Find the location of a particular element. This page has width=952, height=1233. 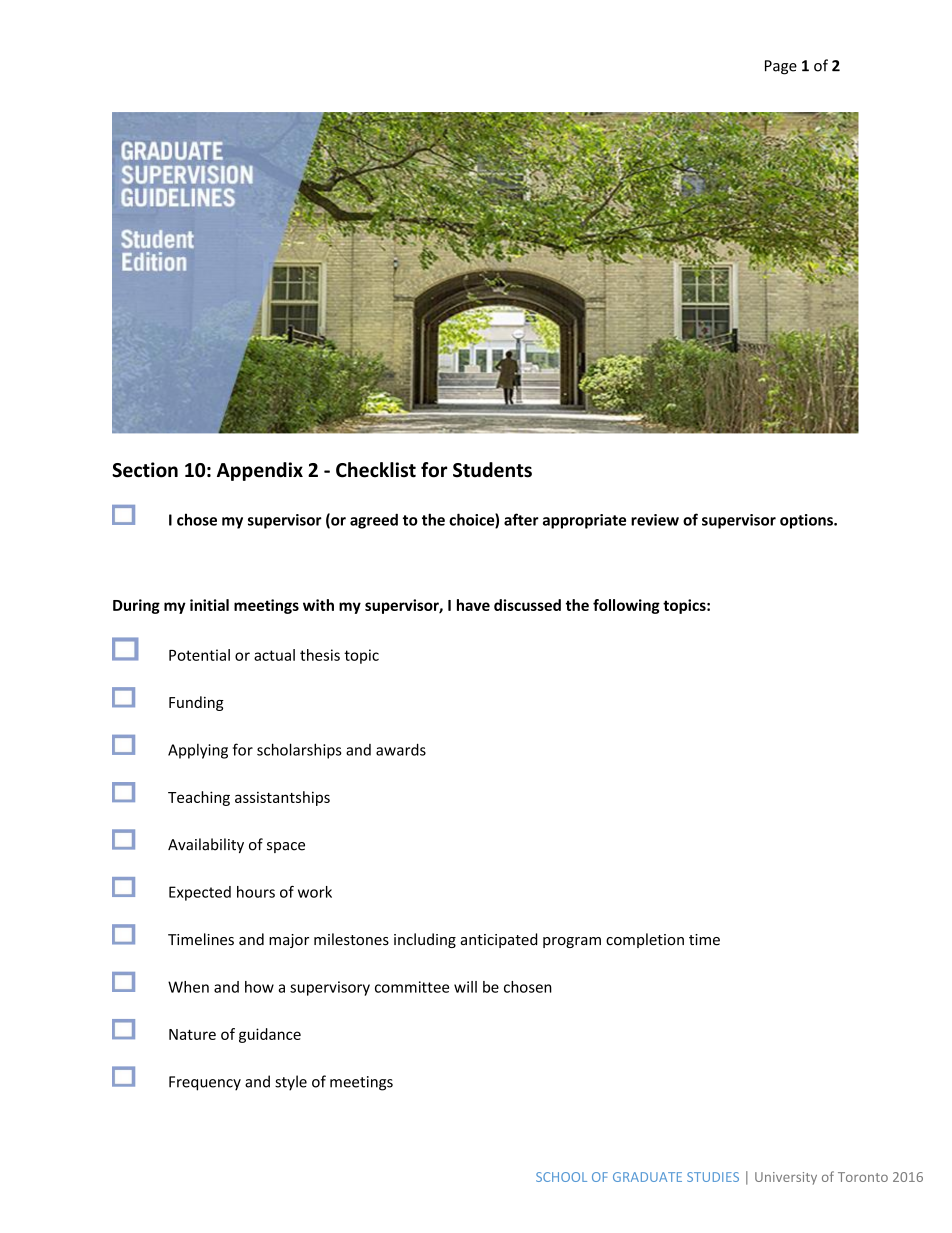

Students is located at coordinates (492, 470).
